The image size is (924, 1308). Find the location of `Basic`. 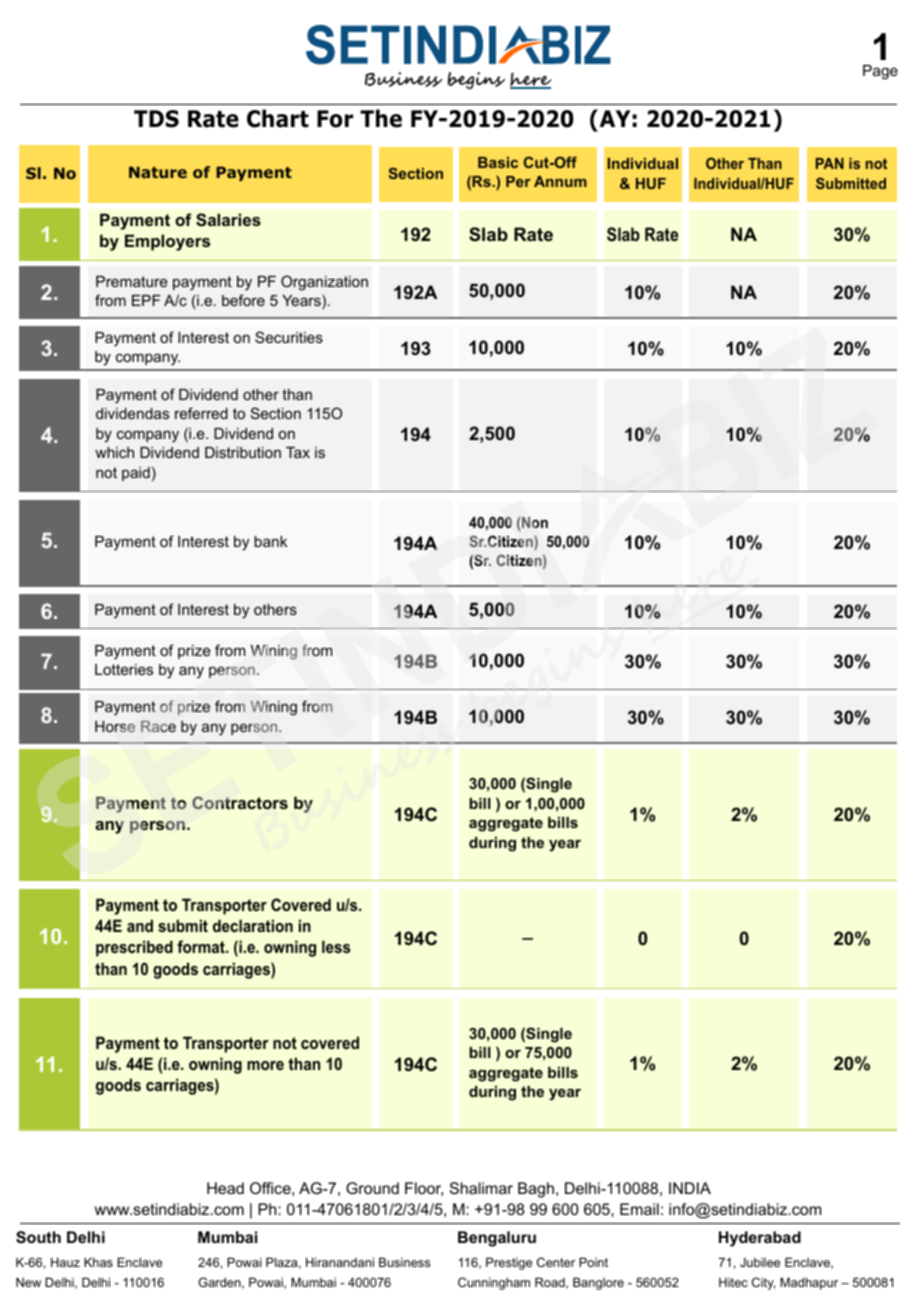

Basic is located at coordinates (498, 162).
